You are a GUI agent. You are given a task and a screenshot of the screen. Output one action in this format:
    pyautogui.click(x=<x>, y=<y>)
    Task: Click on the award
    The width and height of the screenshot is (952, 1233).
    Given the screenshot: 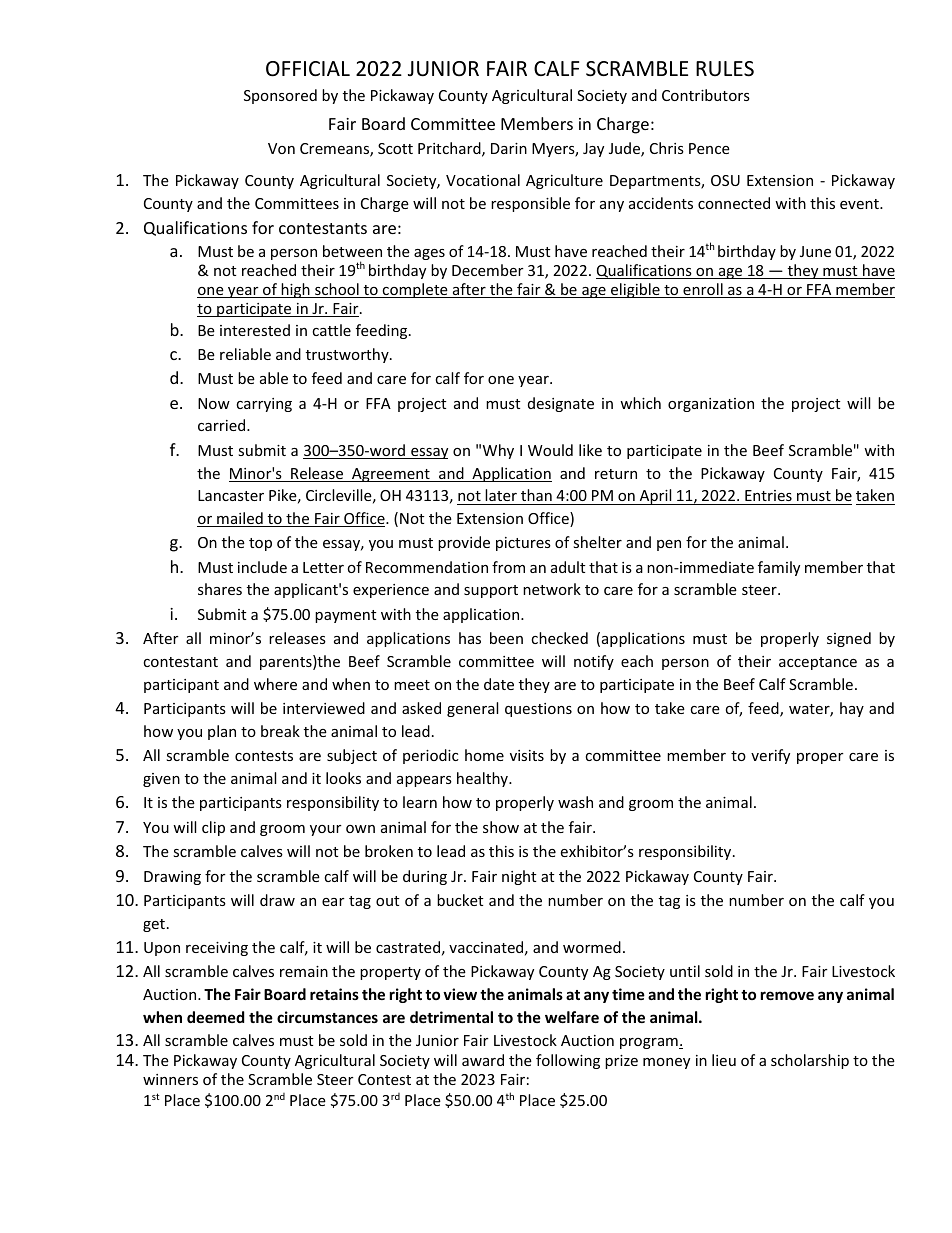 What is the action you would take?
    pyautogui.click(x=483, y=1060)
